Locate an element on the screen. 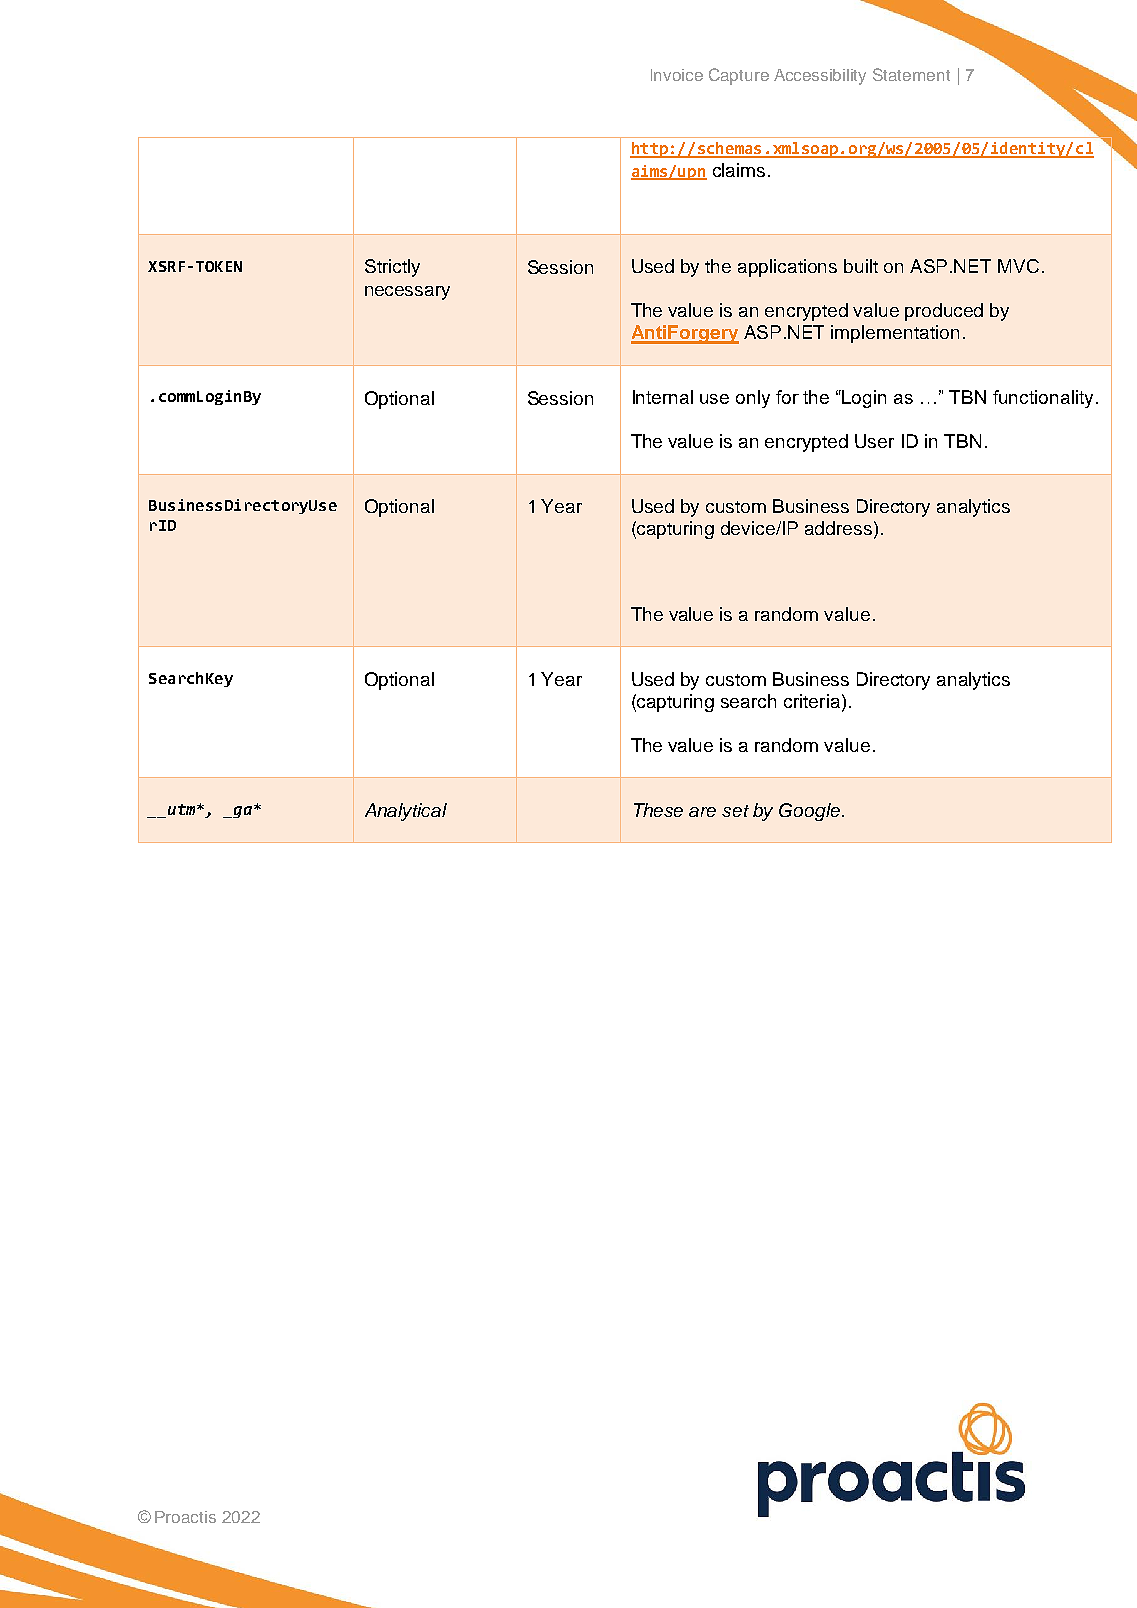 The image size is (1137, 1608). functionality is located at coordinates (1043, 399).
